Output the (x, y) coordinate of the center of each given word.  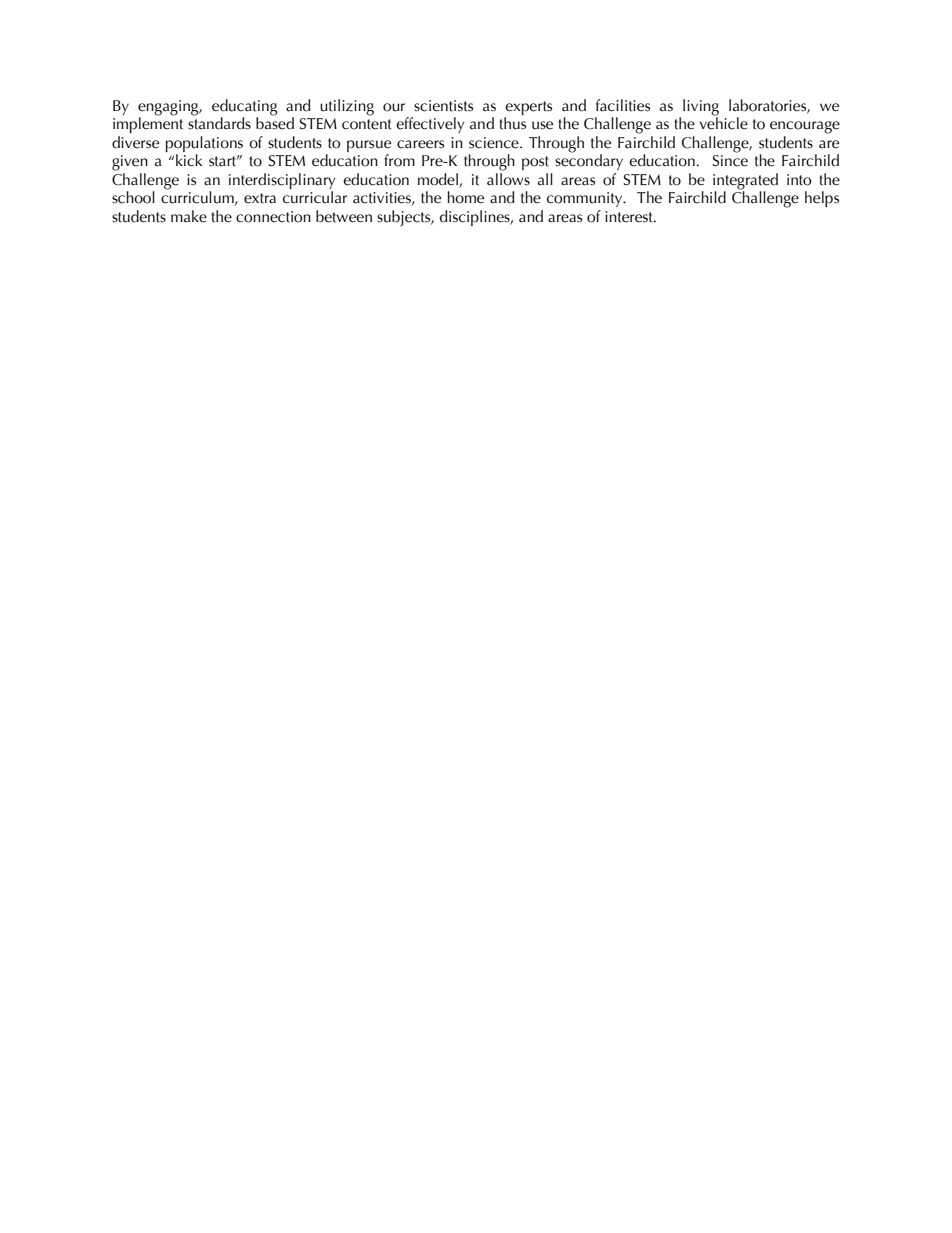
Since (730, 161)
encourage (805, 127)
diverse (135, 142)
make (189, 216)
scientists (443, 106)
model (439, 180)
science (495, 143)
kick (189, 160)
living (701, 107)
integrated (745, 182)
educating (244, 107)
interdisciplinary (282, 182)
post (535, 163)
